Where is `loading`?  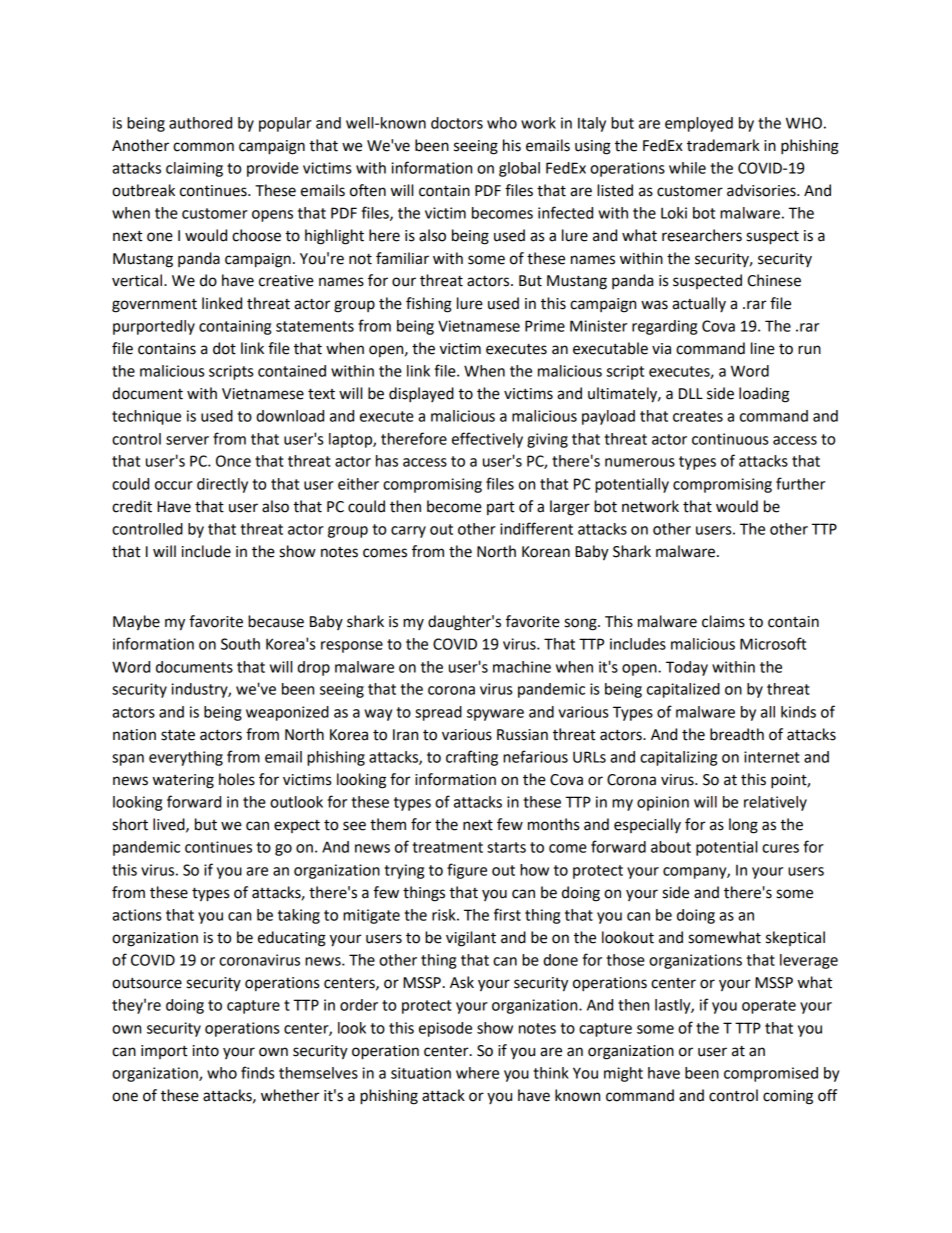 loading is located at coordinates (764, 395).
